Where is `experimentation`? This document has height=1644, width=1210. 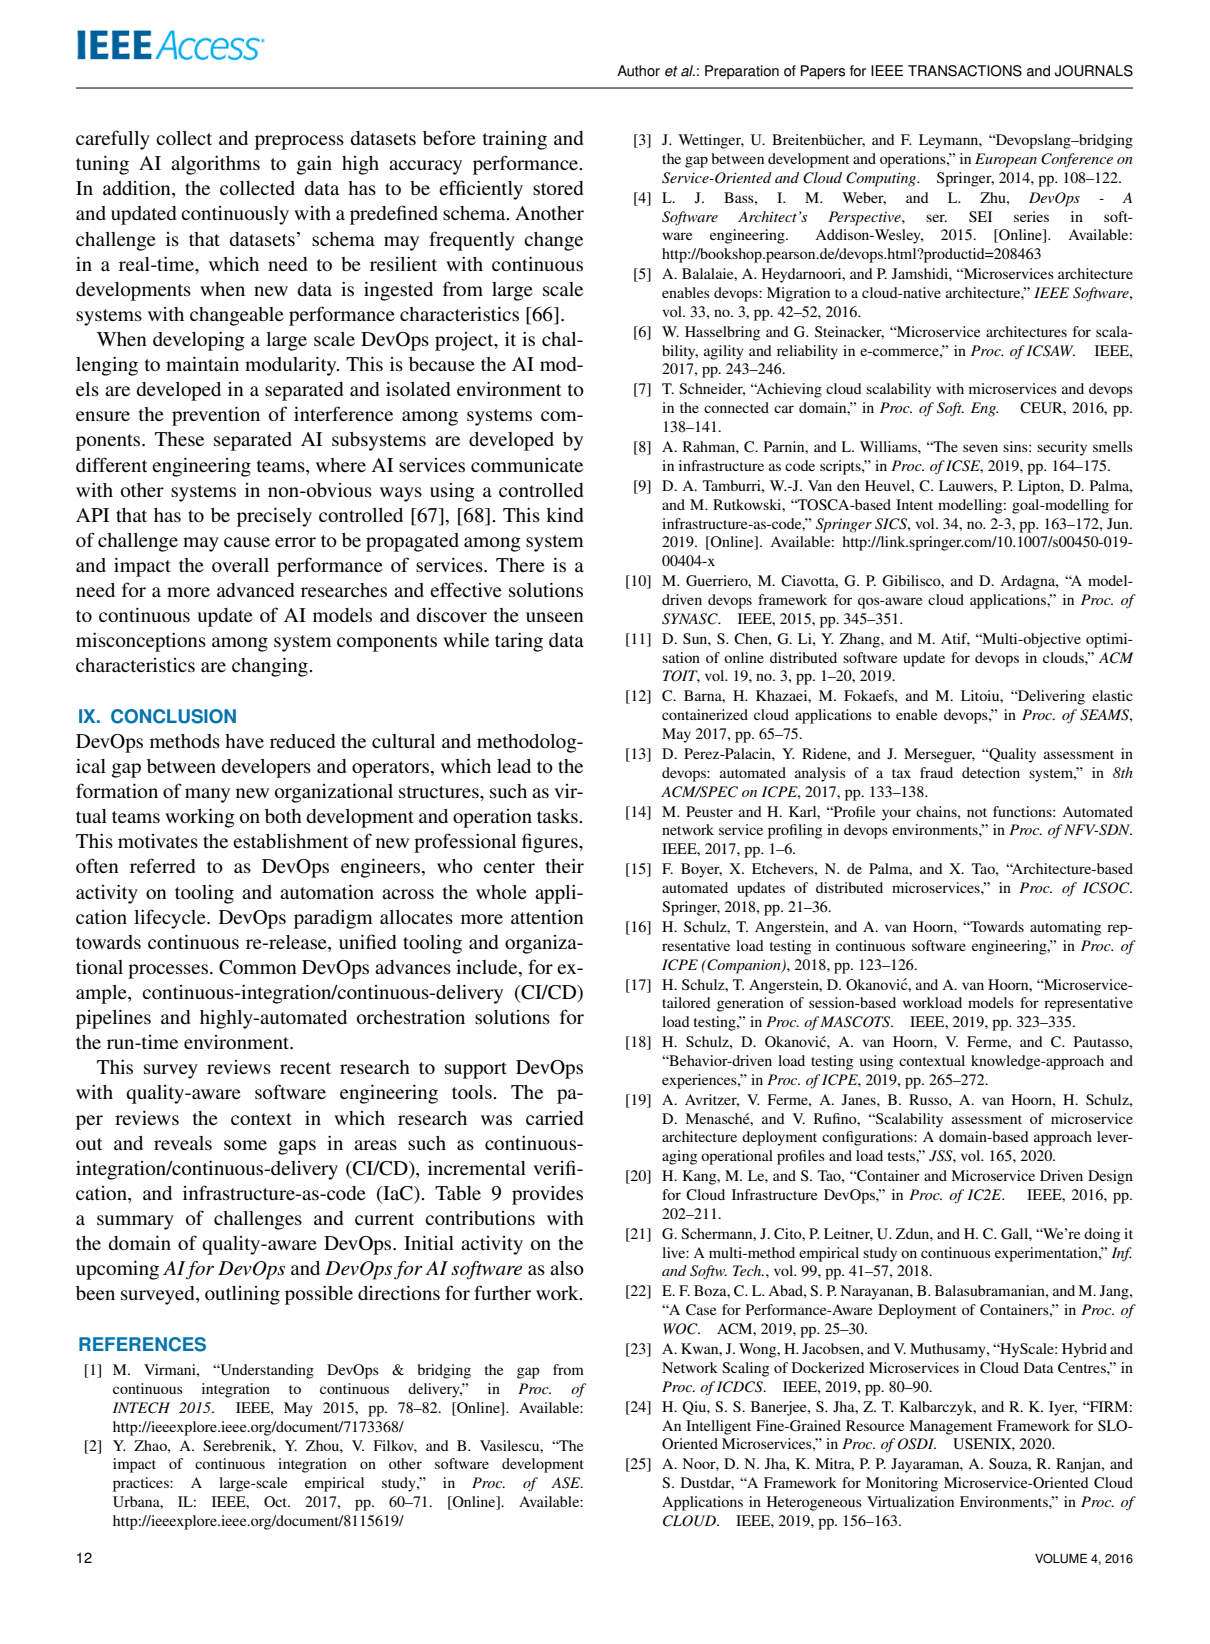 experimentation is located at coordinates (1047, 1254).
